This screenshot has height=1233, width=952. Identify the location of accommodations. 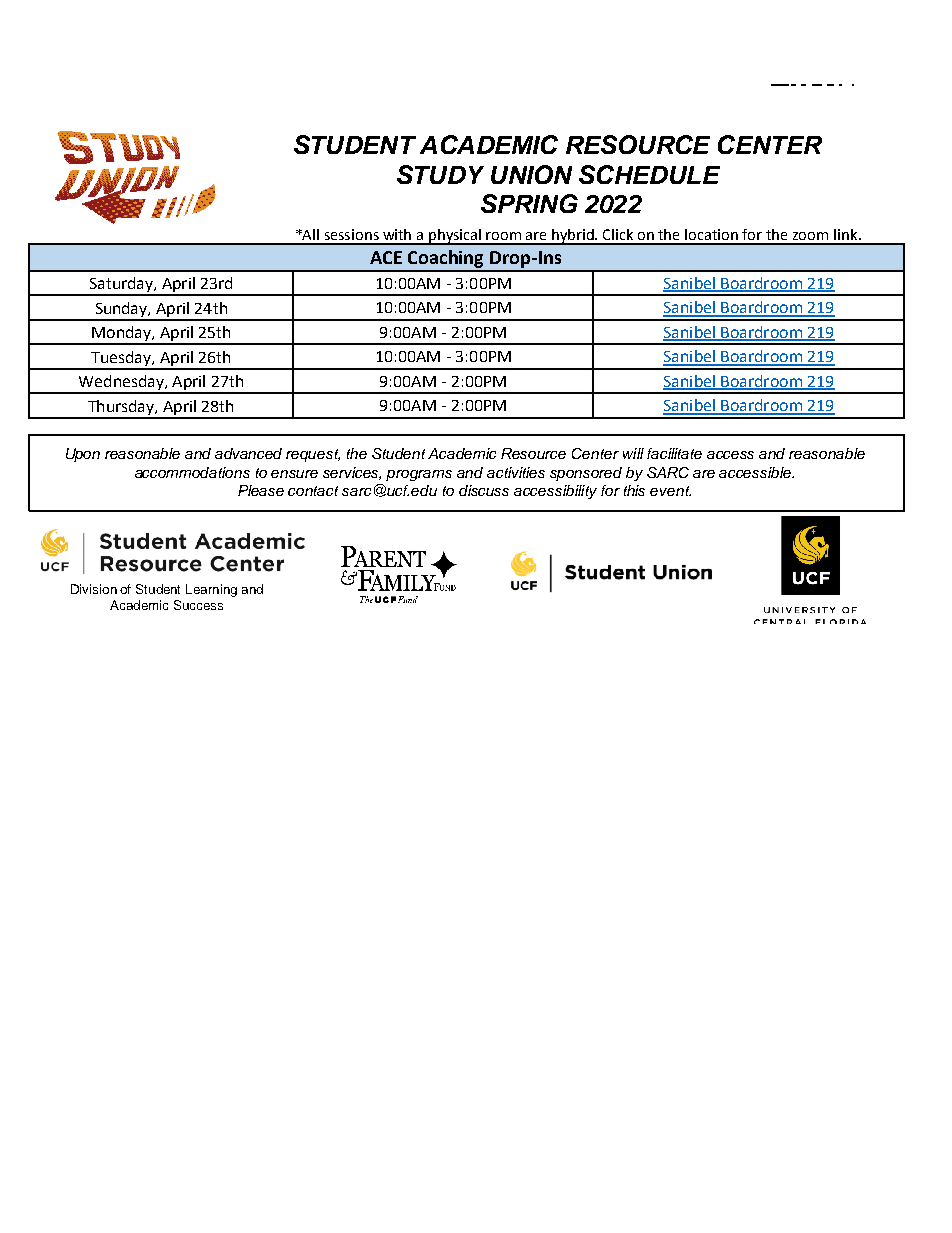
(192, 472).
